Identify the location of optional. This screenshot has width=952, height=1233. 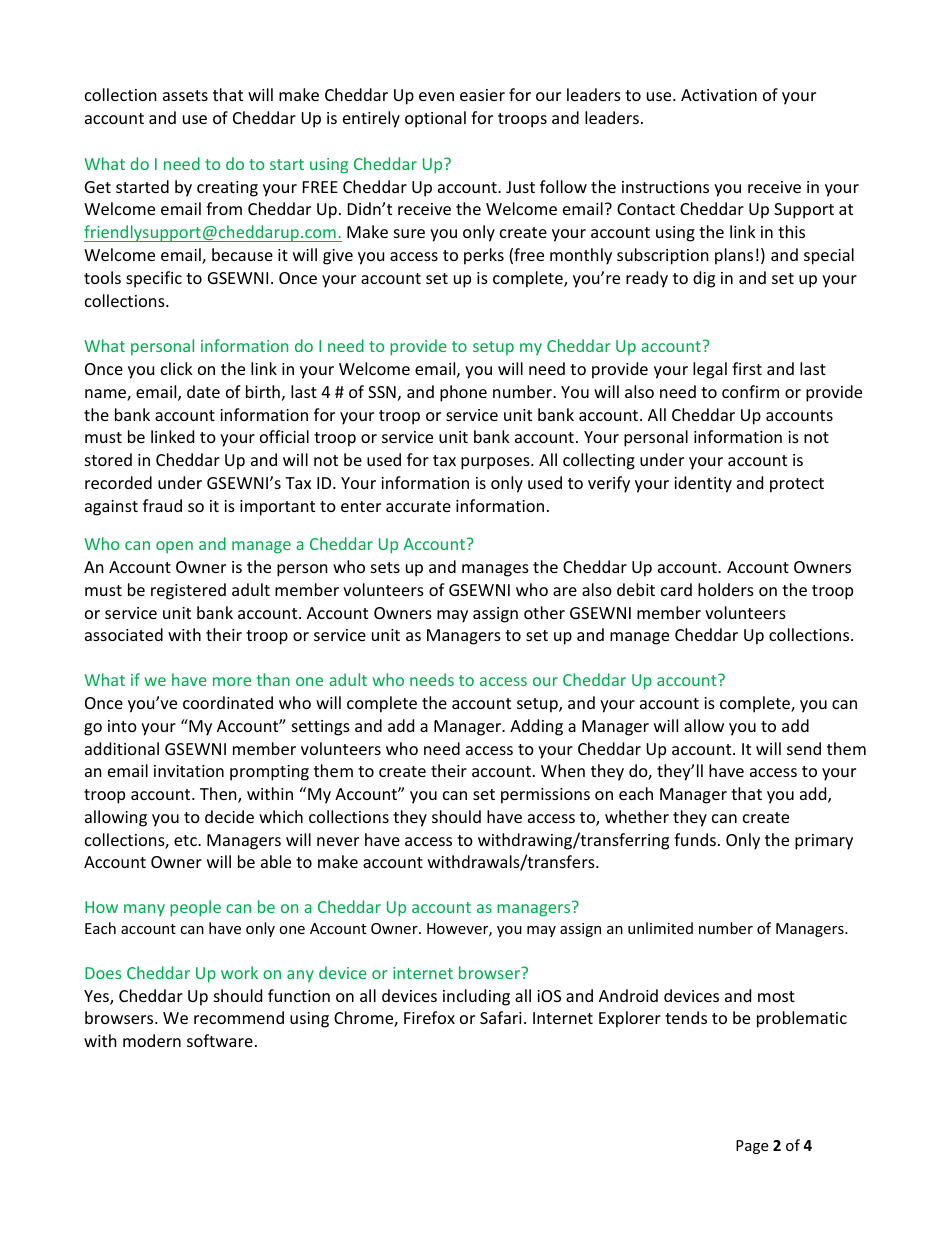
(435, 119).
